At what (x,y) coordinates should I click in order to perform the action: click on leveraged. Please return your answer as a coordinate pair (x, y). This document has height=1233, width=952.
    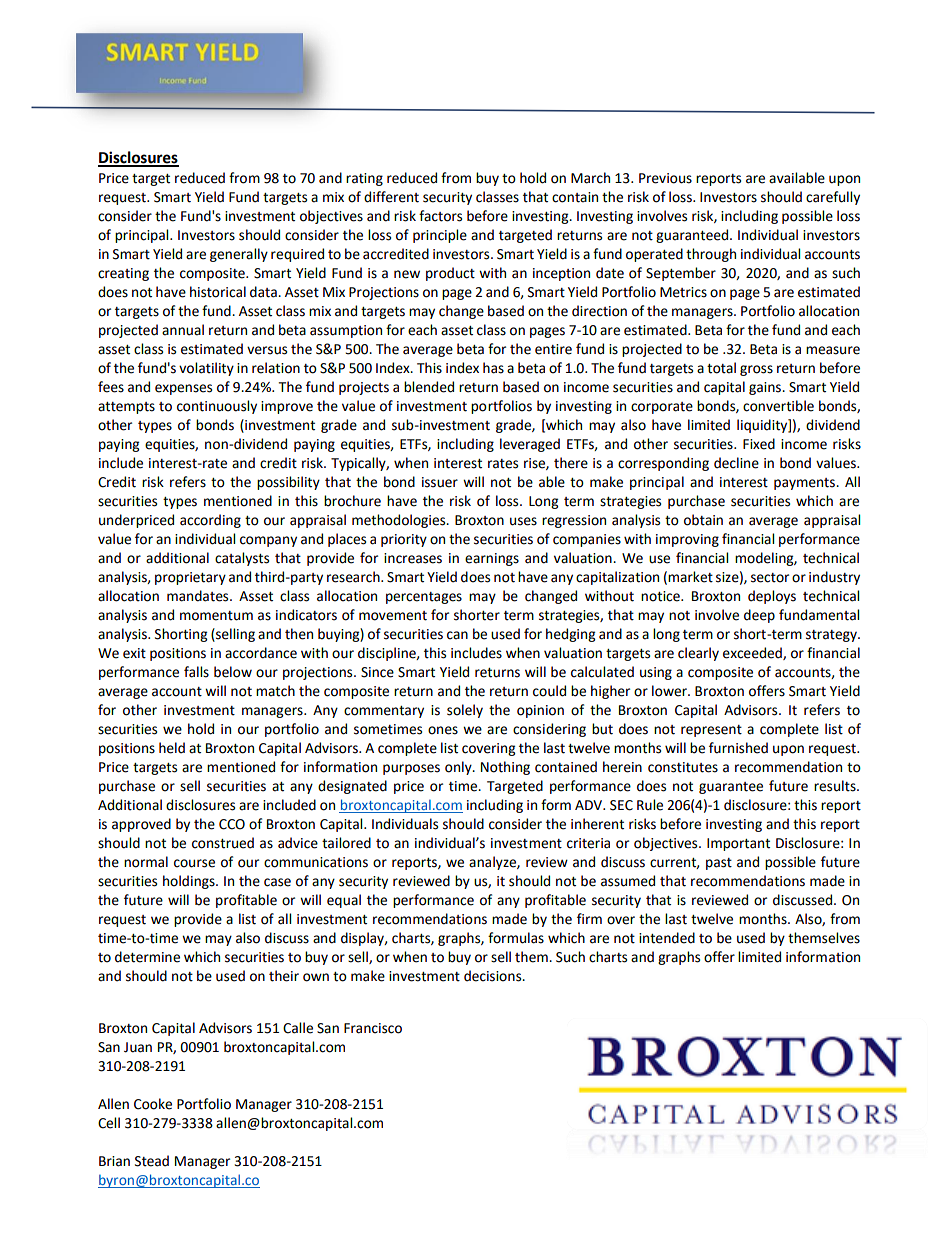
    Looking at the image, I should click on (530, 445).
